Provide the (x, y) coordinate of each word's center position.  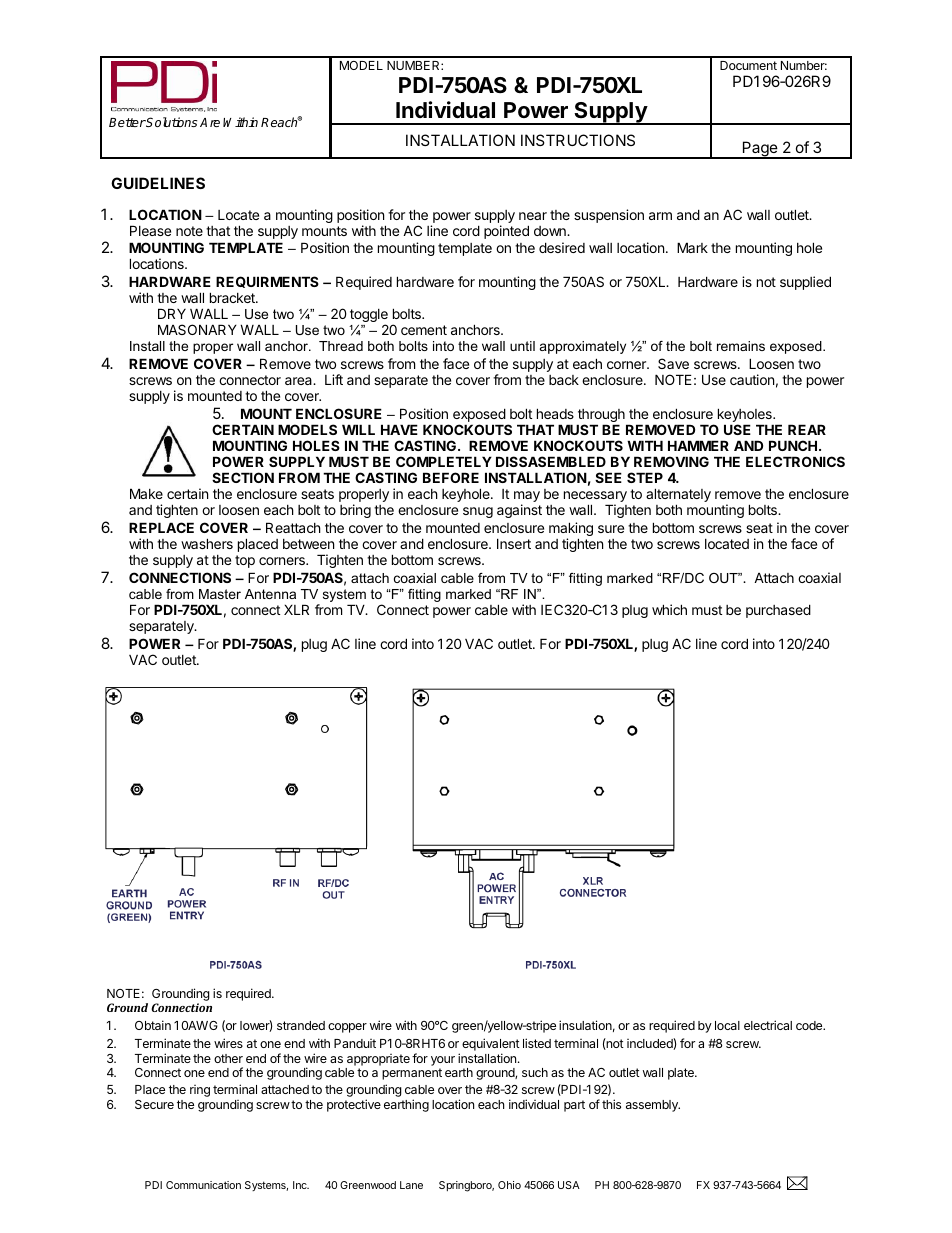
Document (748, 65)
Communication (203, 1185)
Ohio (509, 1185)
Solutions (171, 122)
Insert (514, 543)
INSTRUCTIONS (578, 140)
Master (220, 594)
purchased (778, 611)
